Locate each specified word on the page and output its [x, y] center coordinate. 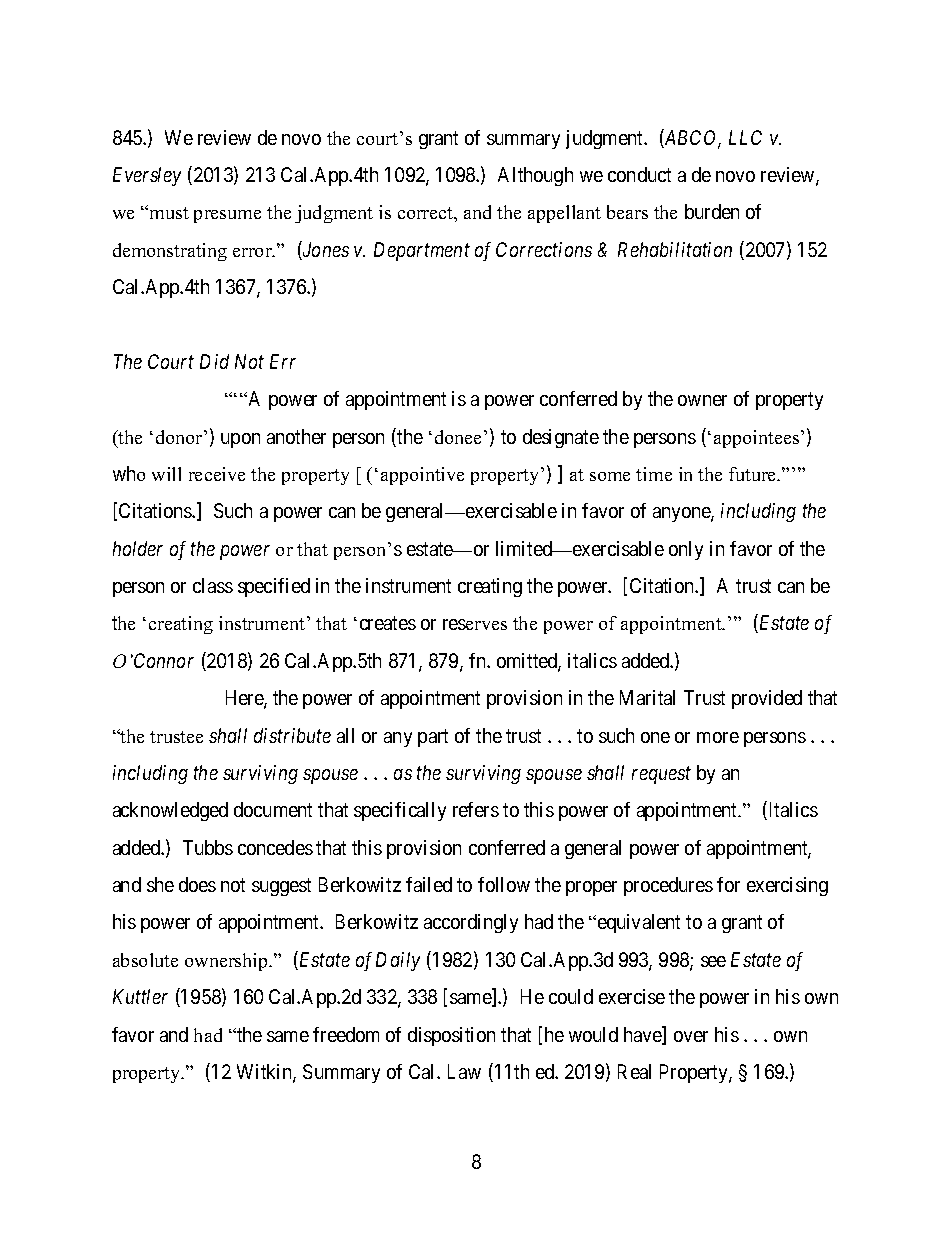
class [213, 585]
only [686, 550]
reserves [475, 624]
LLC [745, 137]
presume [227, 216]
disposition [451, 1036]
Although [535, 176]
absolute [145, 960]
